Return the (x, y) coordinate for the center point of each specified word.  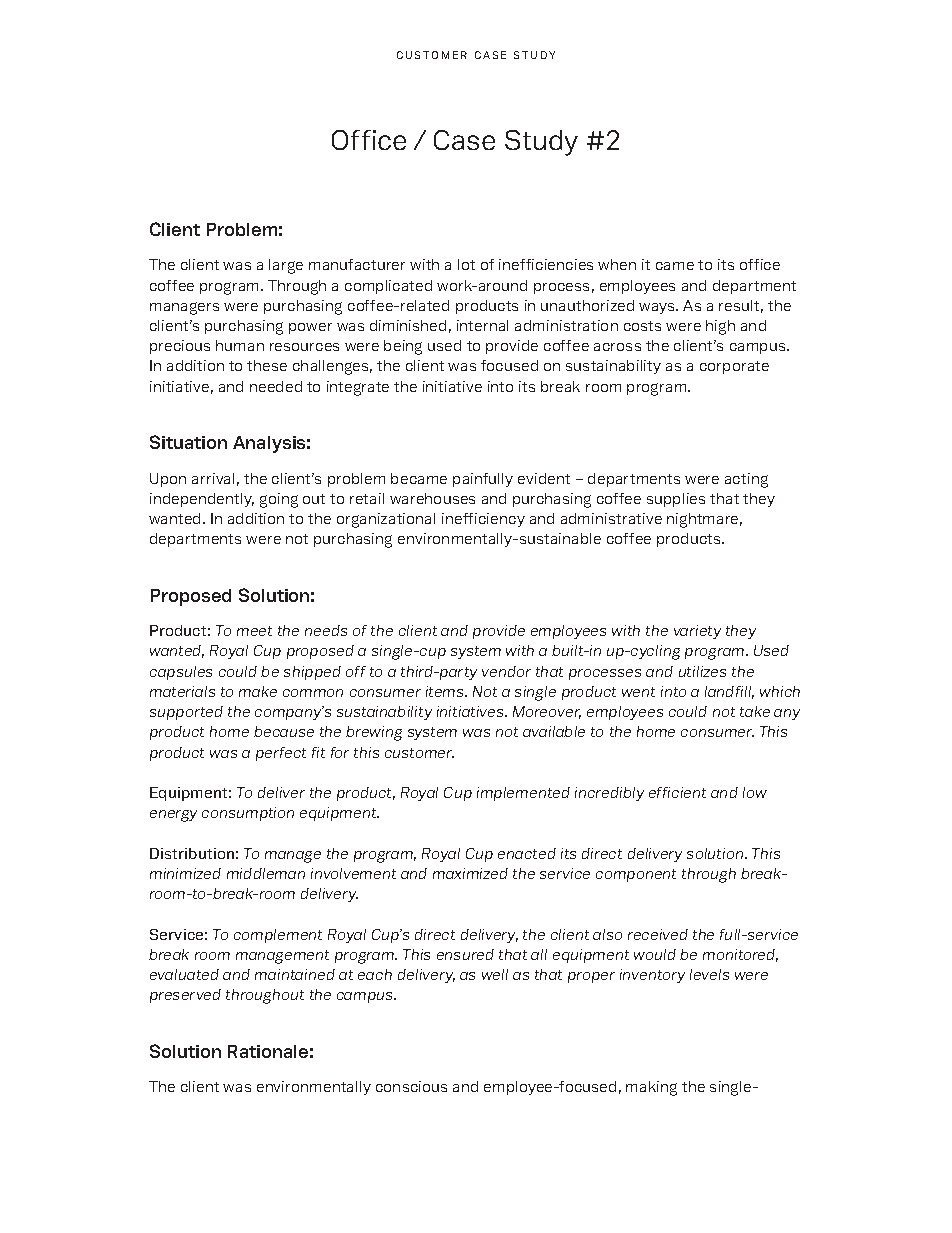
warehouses (432, 498)
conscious (411, 1086)
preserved (185, 996)
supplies (676, 500)
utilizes (702, 671)
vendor (506, 671)
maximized (470, 873)
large (286, 266)
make (258, 691)
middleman (266, 873)
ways (658, 308)
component (636, 875)
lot (466, 264)
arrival (213, 478)
